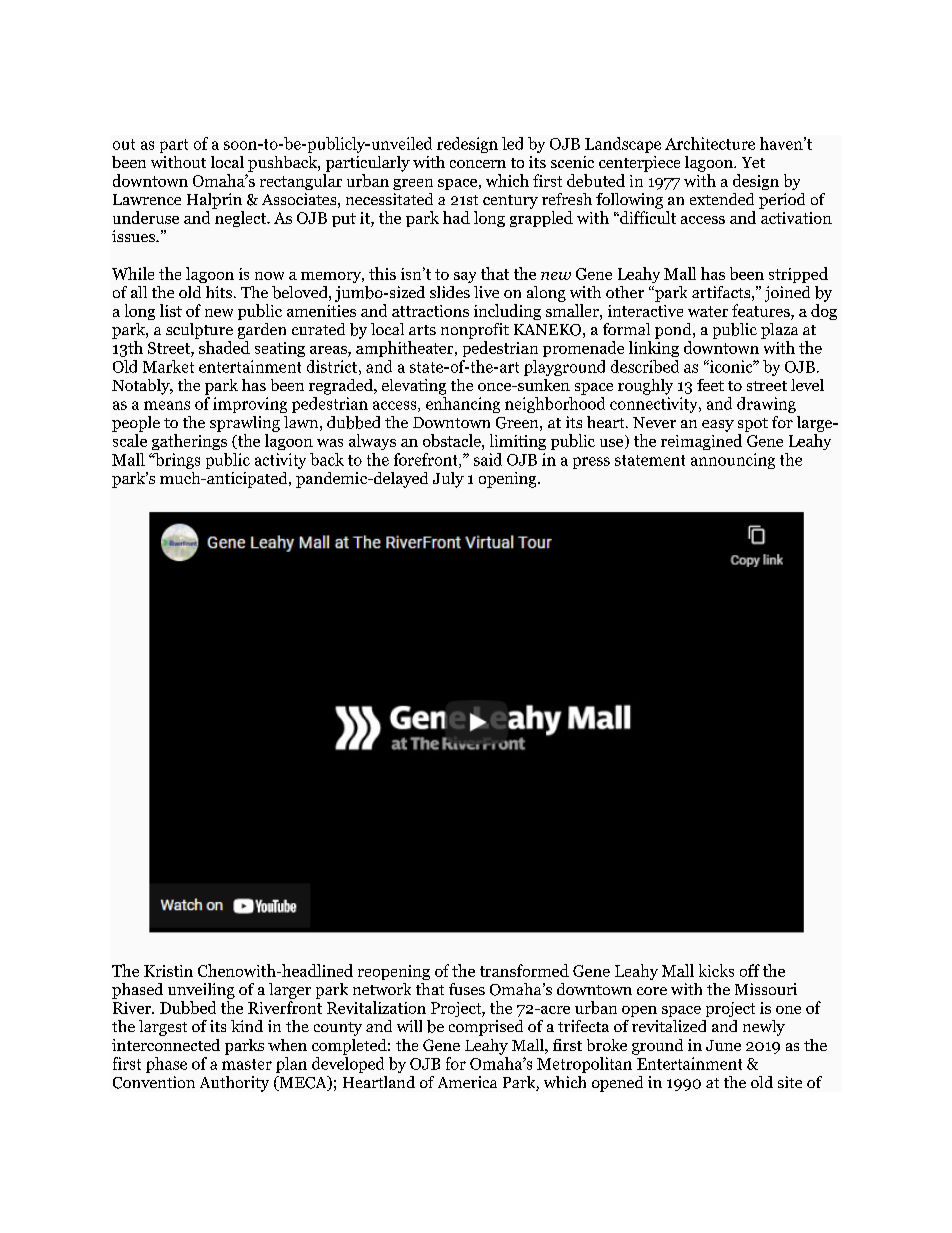  I want to click on Yet, so click(753, 162).
